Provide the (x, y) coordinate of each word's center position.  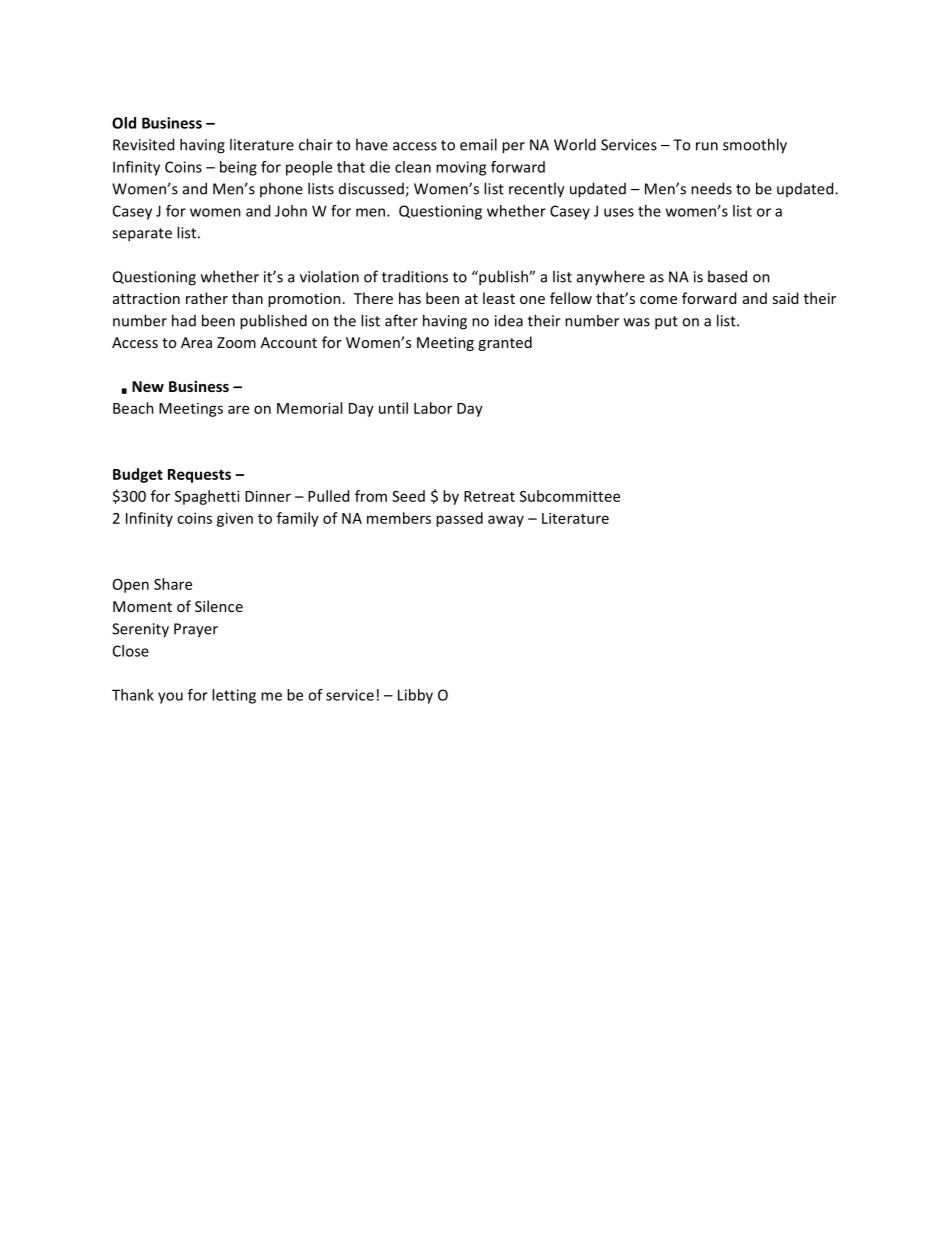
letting (234, 696)
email (478, 144)
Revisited (143, 144)
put (666, 323)
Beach (133, 408)
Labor (433, 408)
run (707, 146)
